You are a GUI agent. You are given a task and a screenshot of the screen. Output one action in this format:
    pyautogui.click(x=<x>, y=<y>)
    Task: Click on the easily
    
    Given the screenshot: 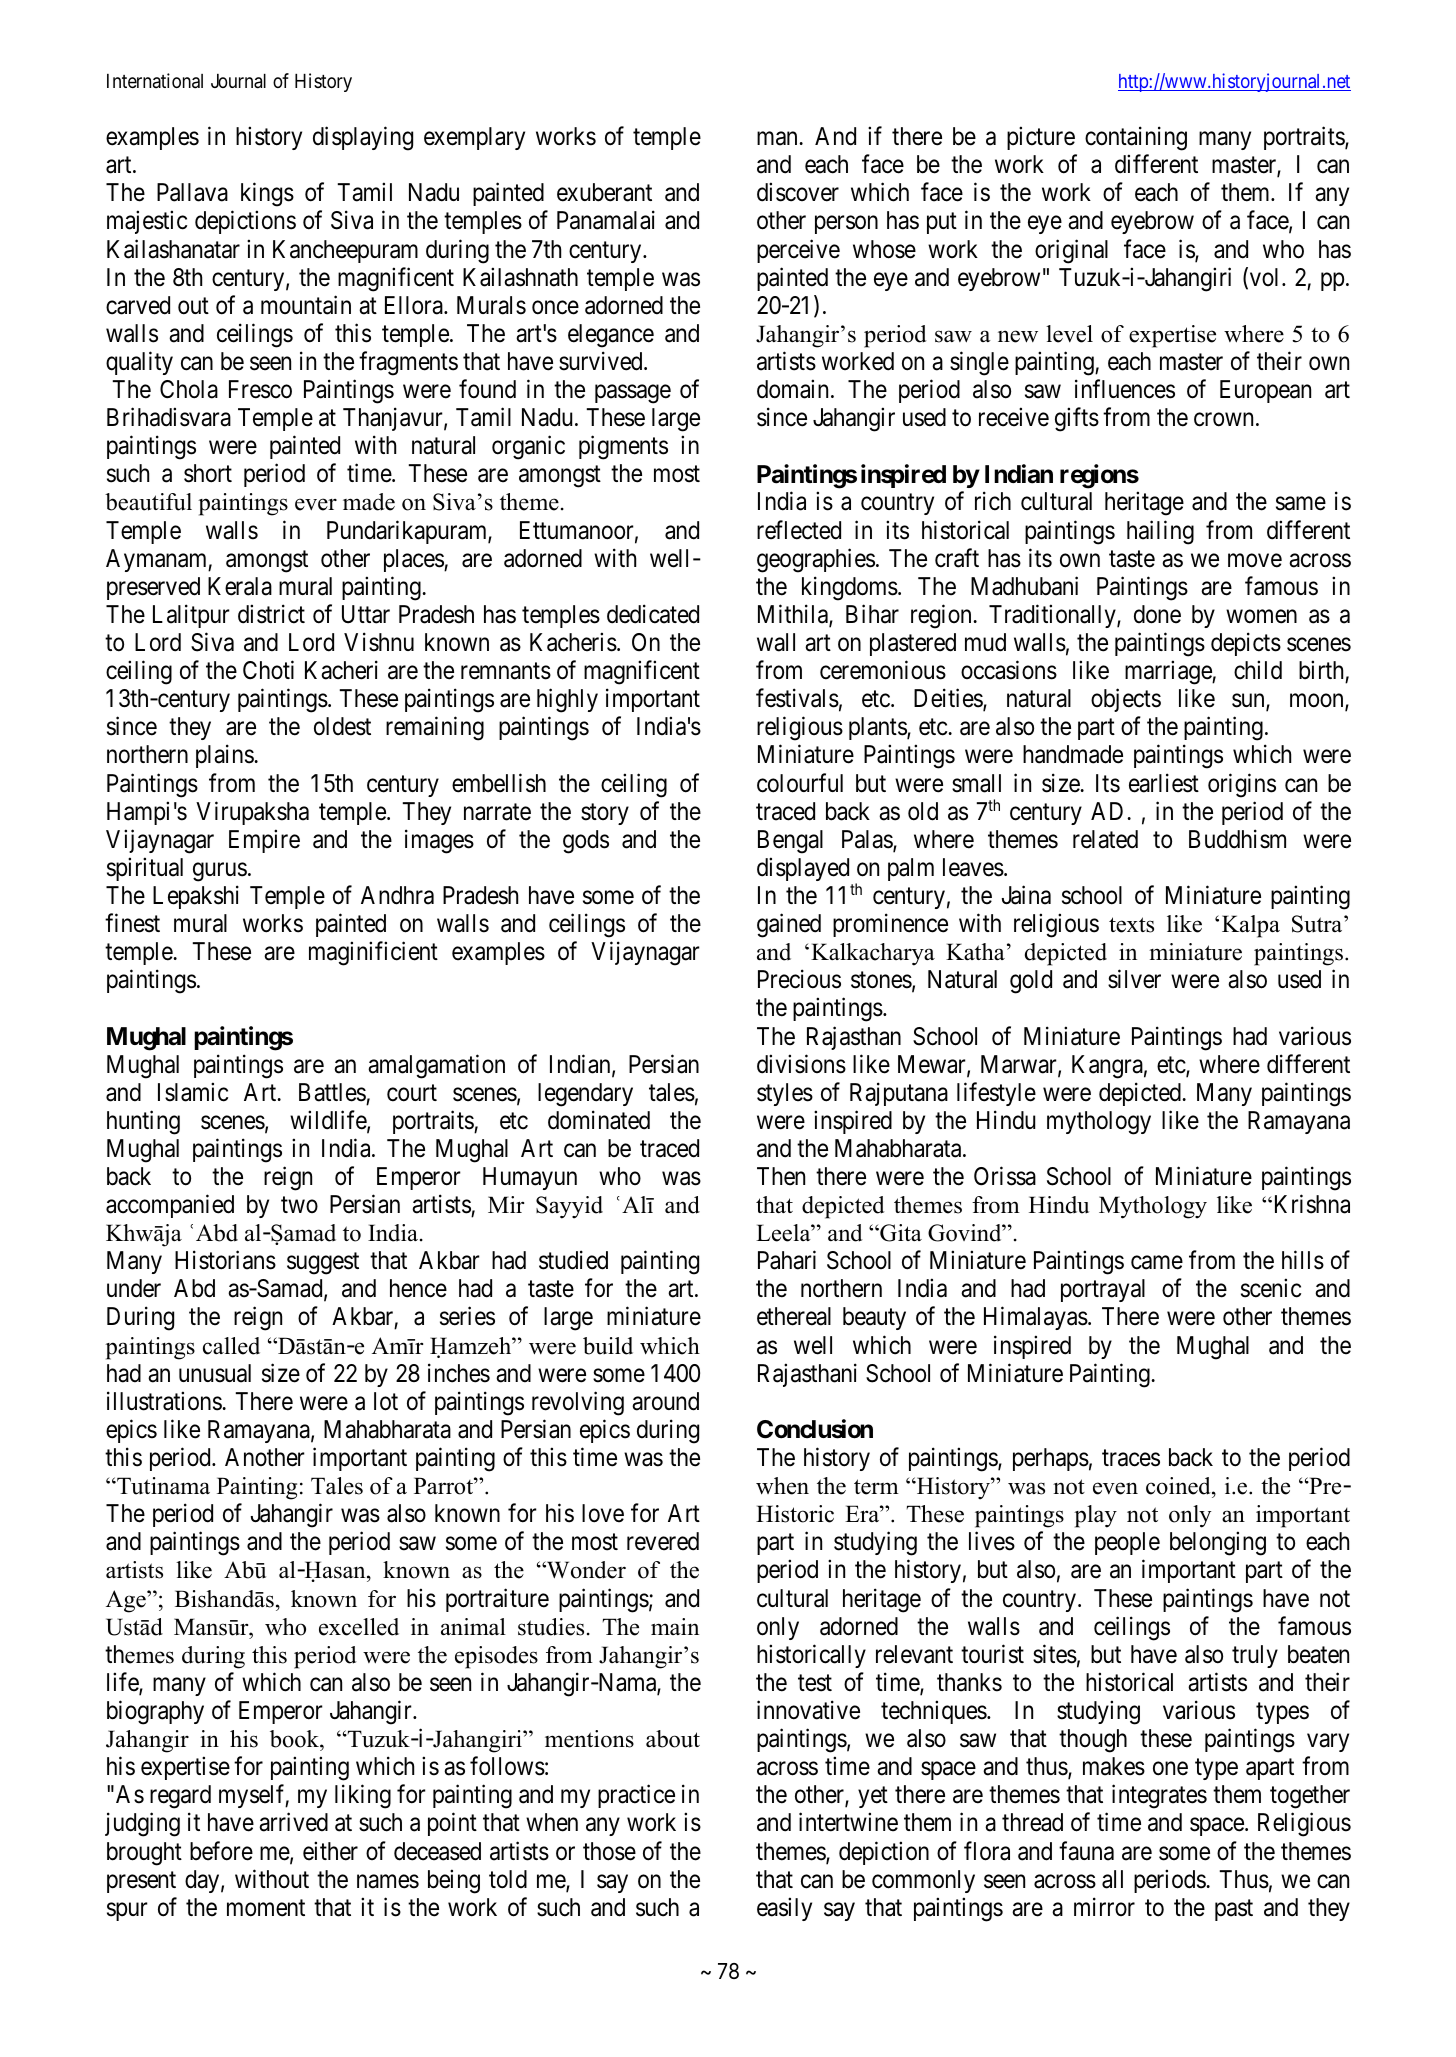 What is the action you would take?
    pyautogui.click(x=784, y=1909)
